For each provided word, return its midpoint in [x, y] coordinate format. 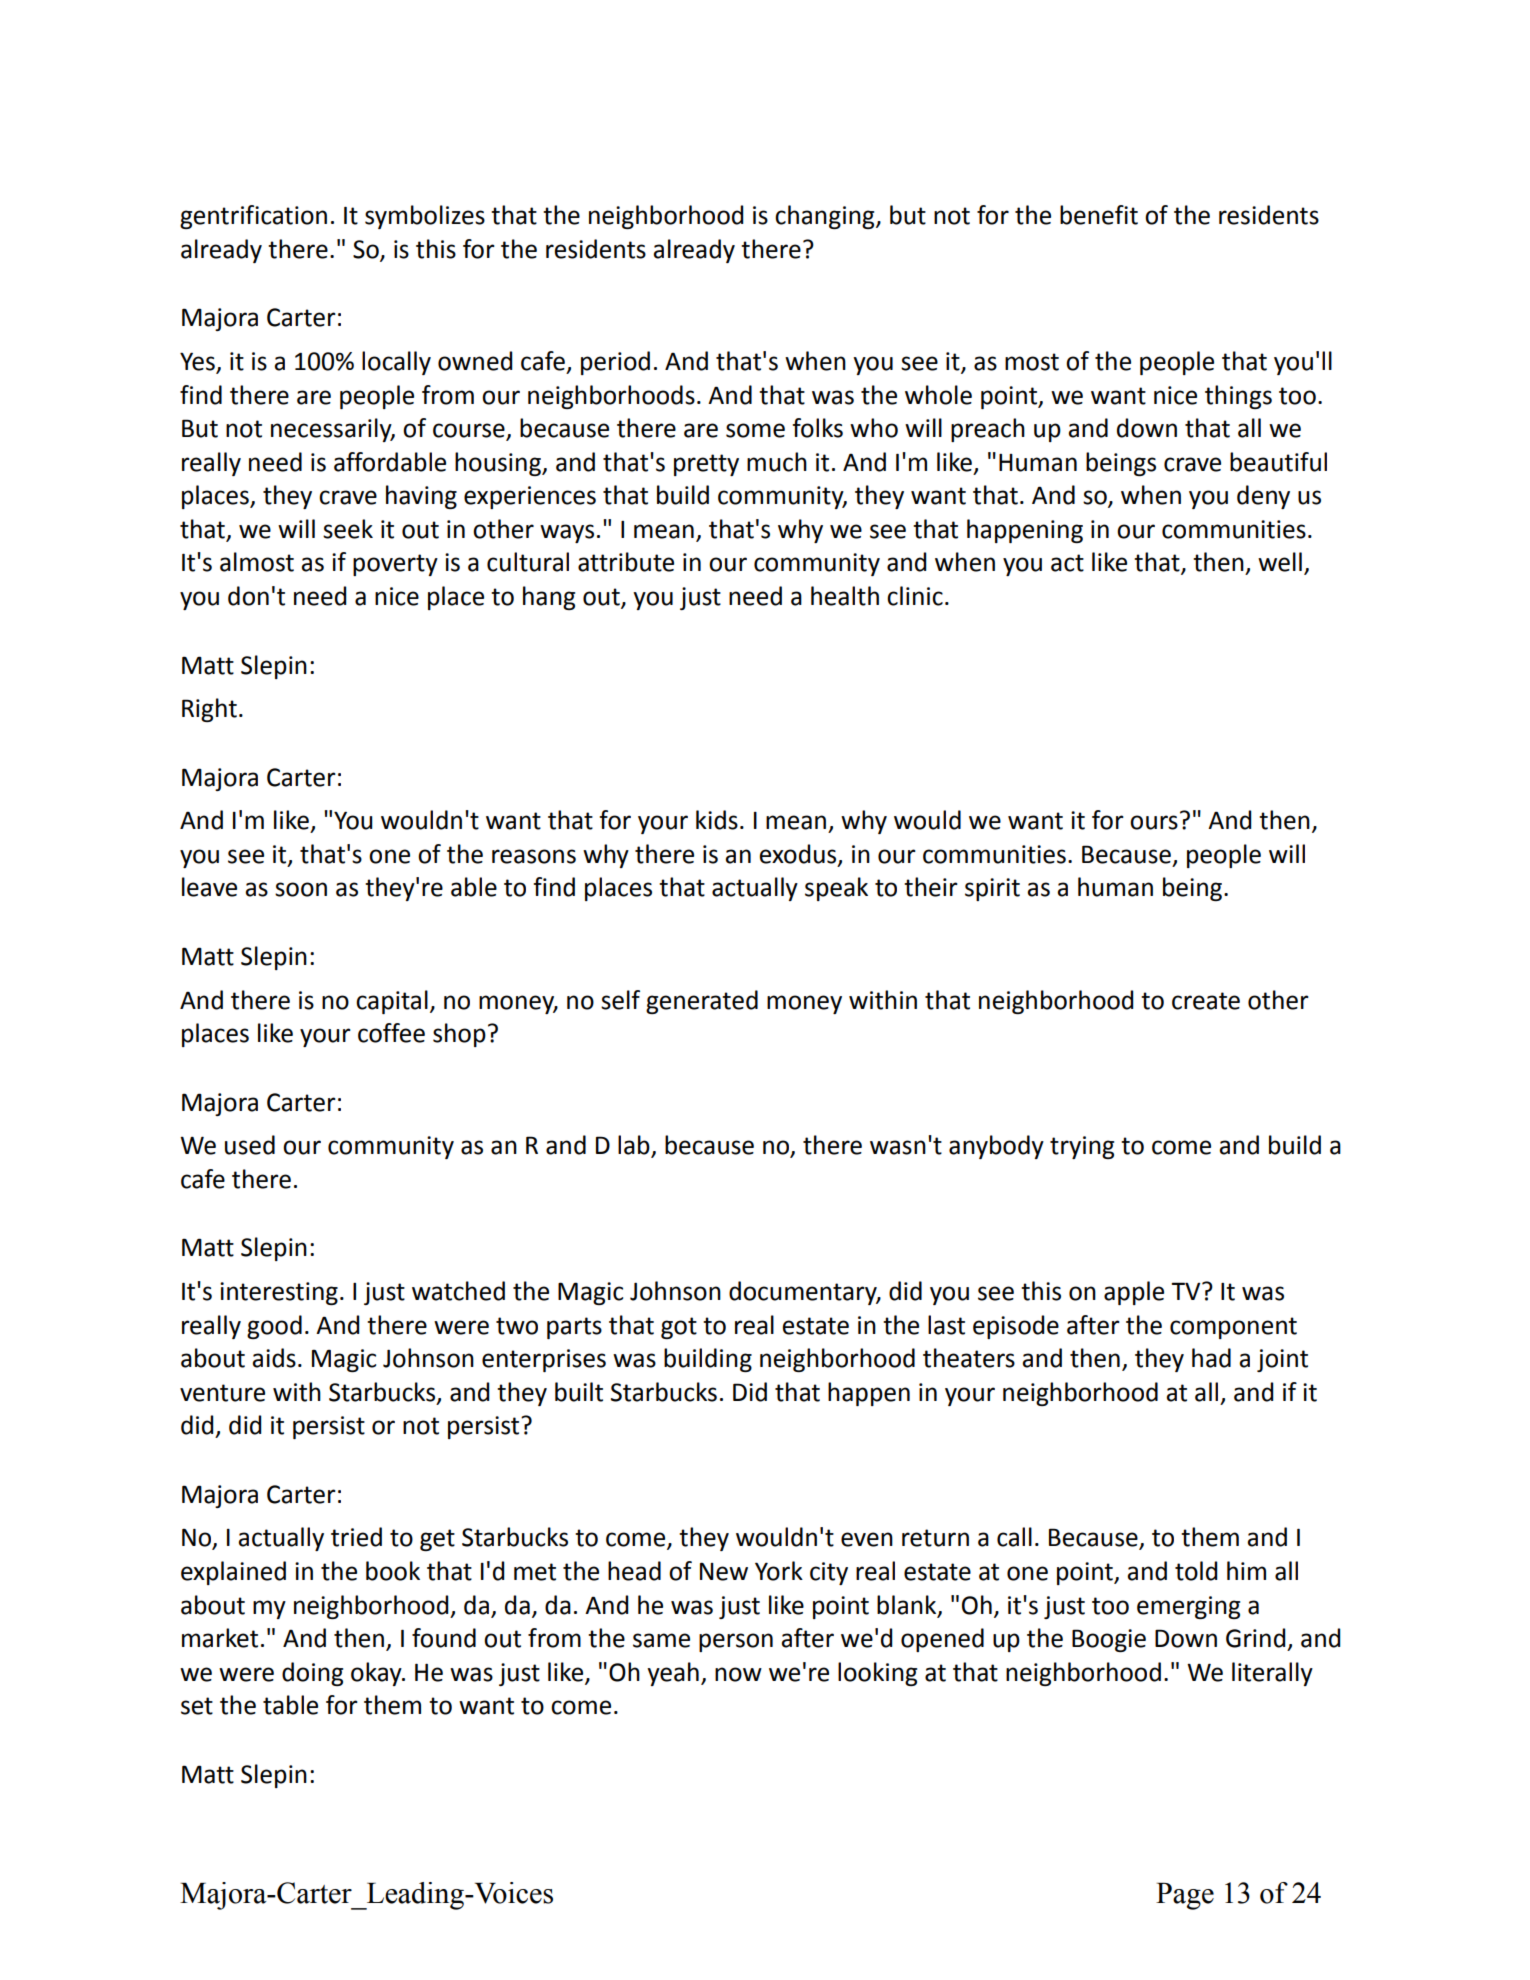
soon [301, 889]
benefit [1099, 215]
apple [1134, 1293]
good [274, 1327]
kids [717, 820]
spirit [992, 889]
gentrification [253, 217]
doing [312, 1674]
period [615, 363]
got [679, 1328]
